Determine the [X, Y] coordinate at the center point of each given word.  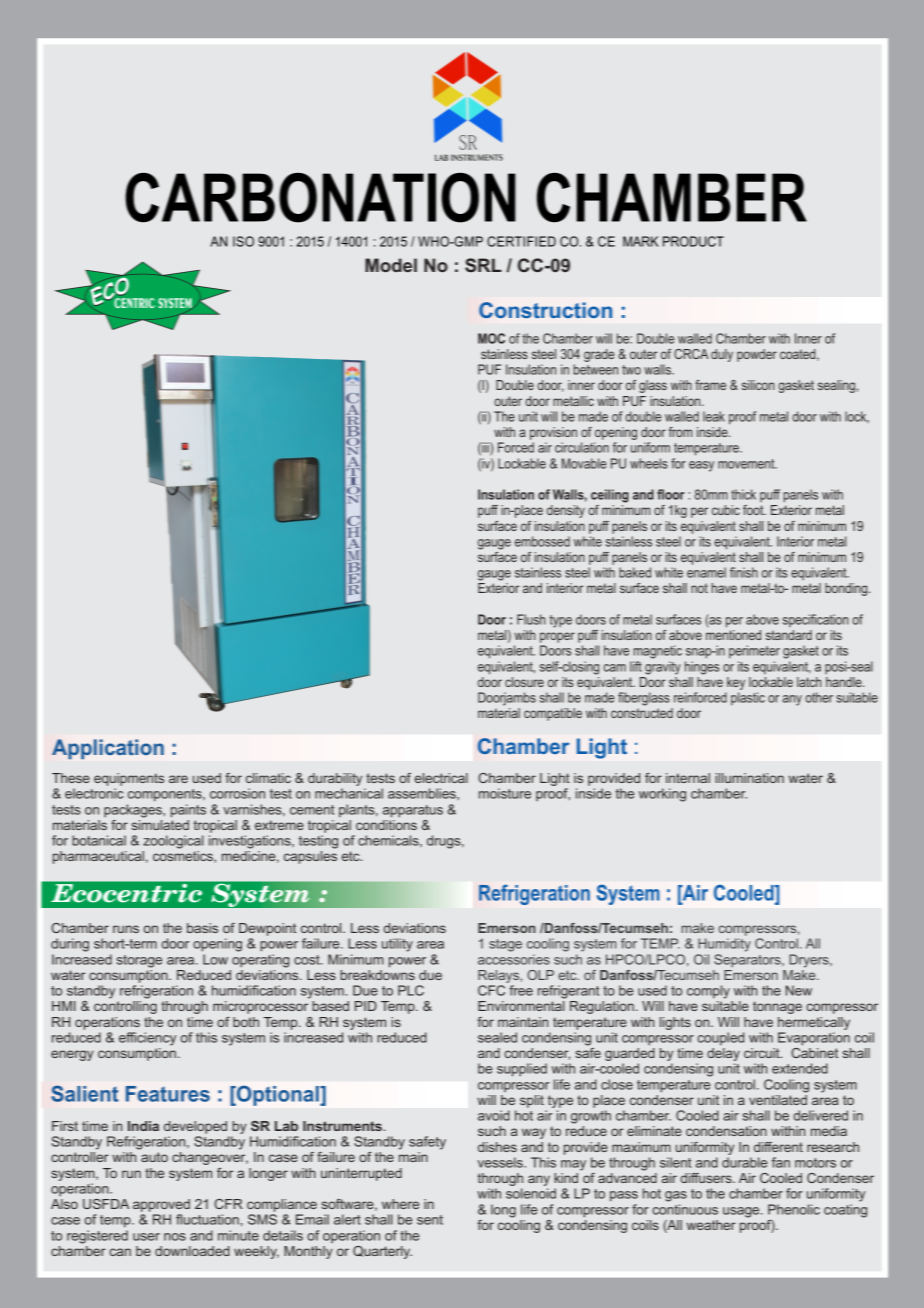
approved [161, 1205]
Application [108, 749]
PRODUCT [693, 241]
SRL [483, 265]
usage [742, 1212]
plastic [748, 698]
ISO [243, 241]
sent [430, 1220]
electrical [441, 778]
